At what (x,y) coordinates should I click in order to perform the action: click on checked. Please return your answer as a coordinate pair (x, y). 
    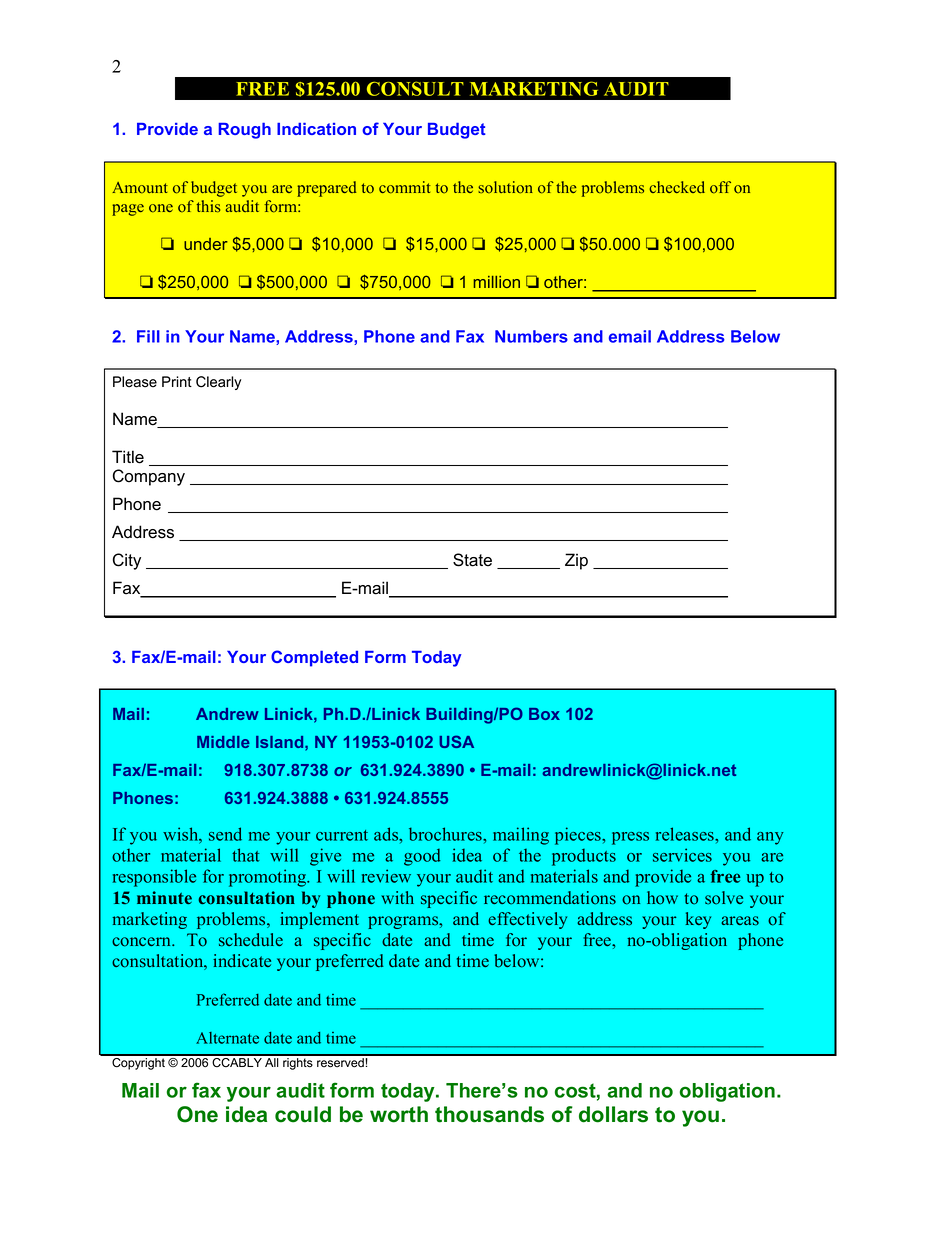
    Looking at the image, I should click on (677, 187).
